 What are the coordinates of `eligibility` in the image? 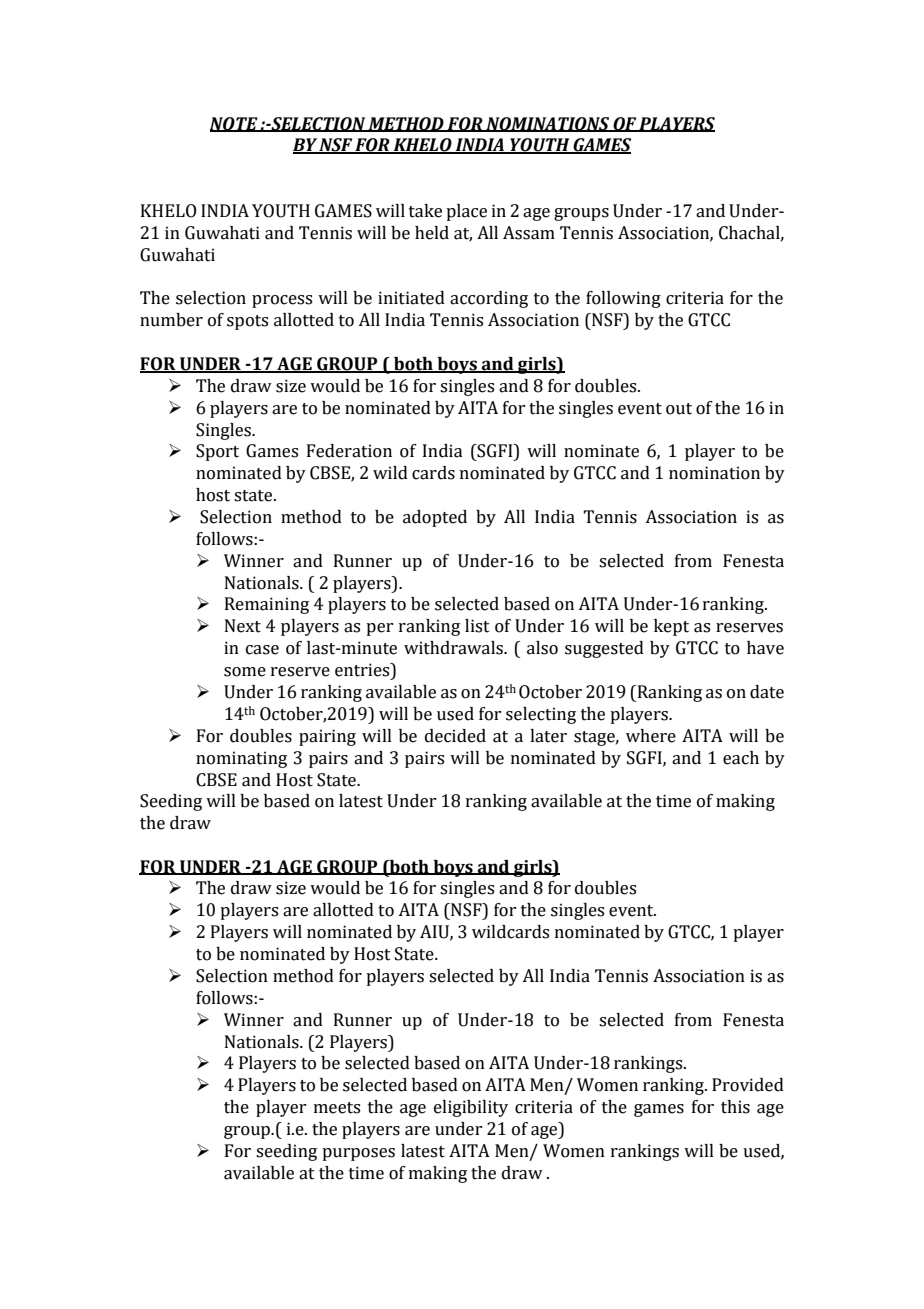 It's located at (471, 1108).
